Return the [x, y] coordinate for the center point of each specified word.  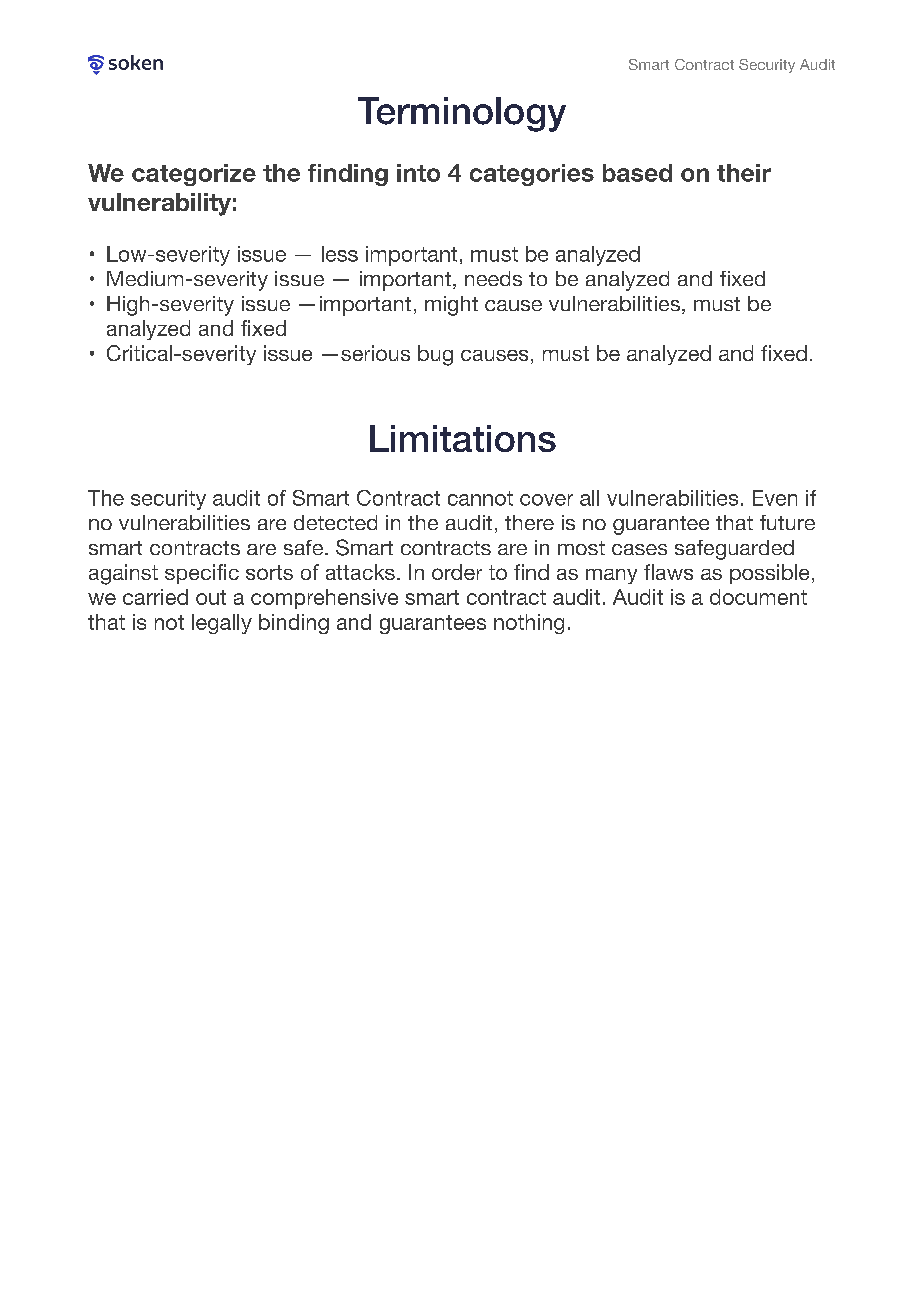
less [340, 254]
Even [775, 498]
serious [375, 353]
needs [493, 278]
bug [435, 355]
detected [335, 522]
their [744, 173]
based [637, 173]
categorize [194, 175]
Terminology [462, 114]
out [211, 597]
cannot [480, 498]
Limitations [463, 438]
